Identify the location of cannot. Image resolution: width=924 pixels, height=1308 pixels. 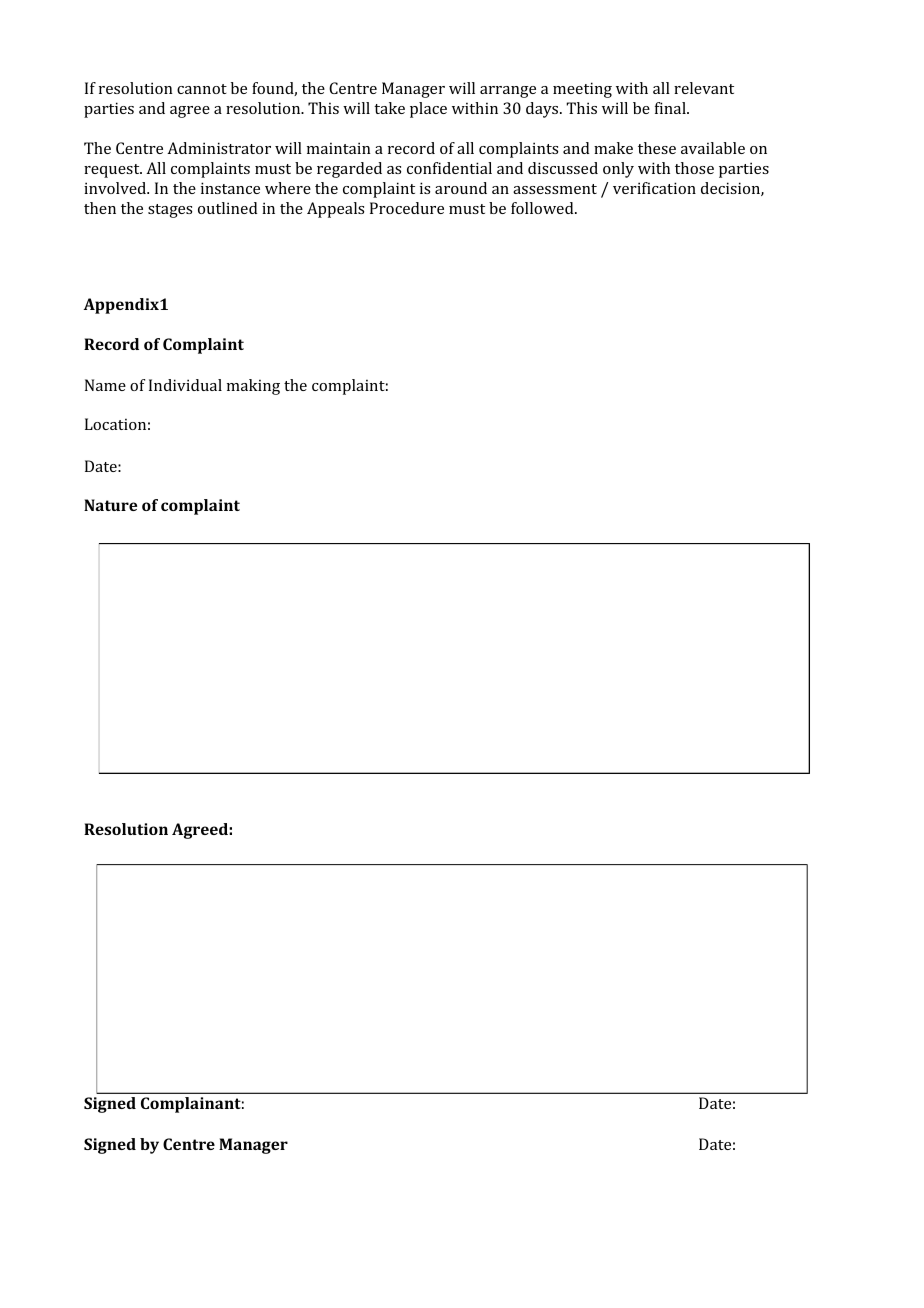
(202, 89).
